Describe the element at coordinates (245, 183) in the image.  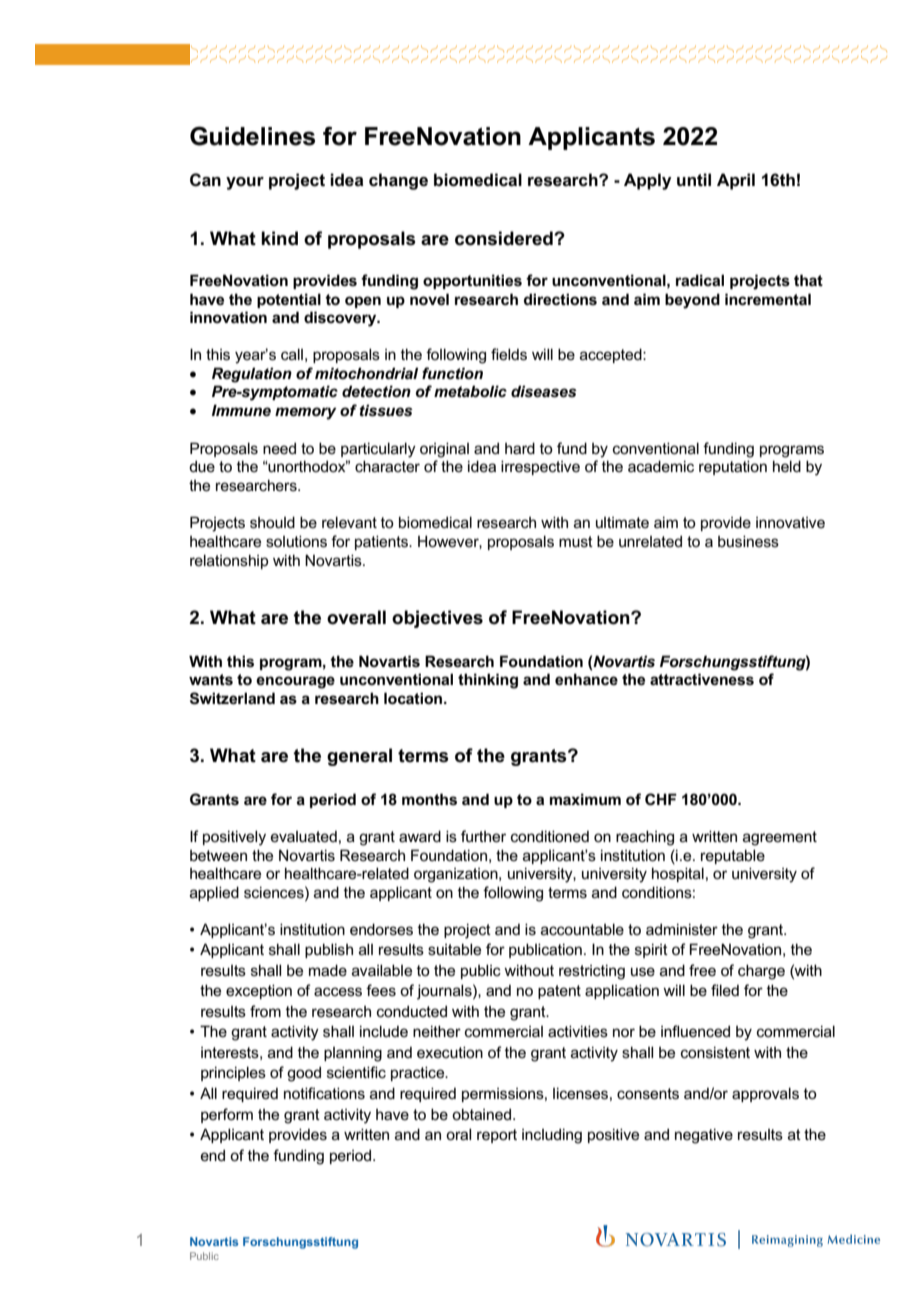
I see `your` at that location.
